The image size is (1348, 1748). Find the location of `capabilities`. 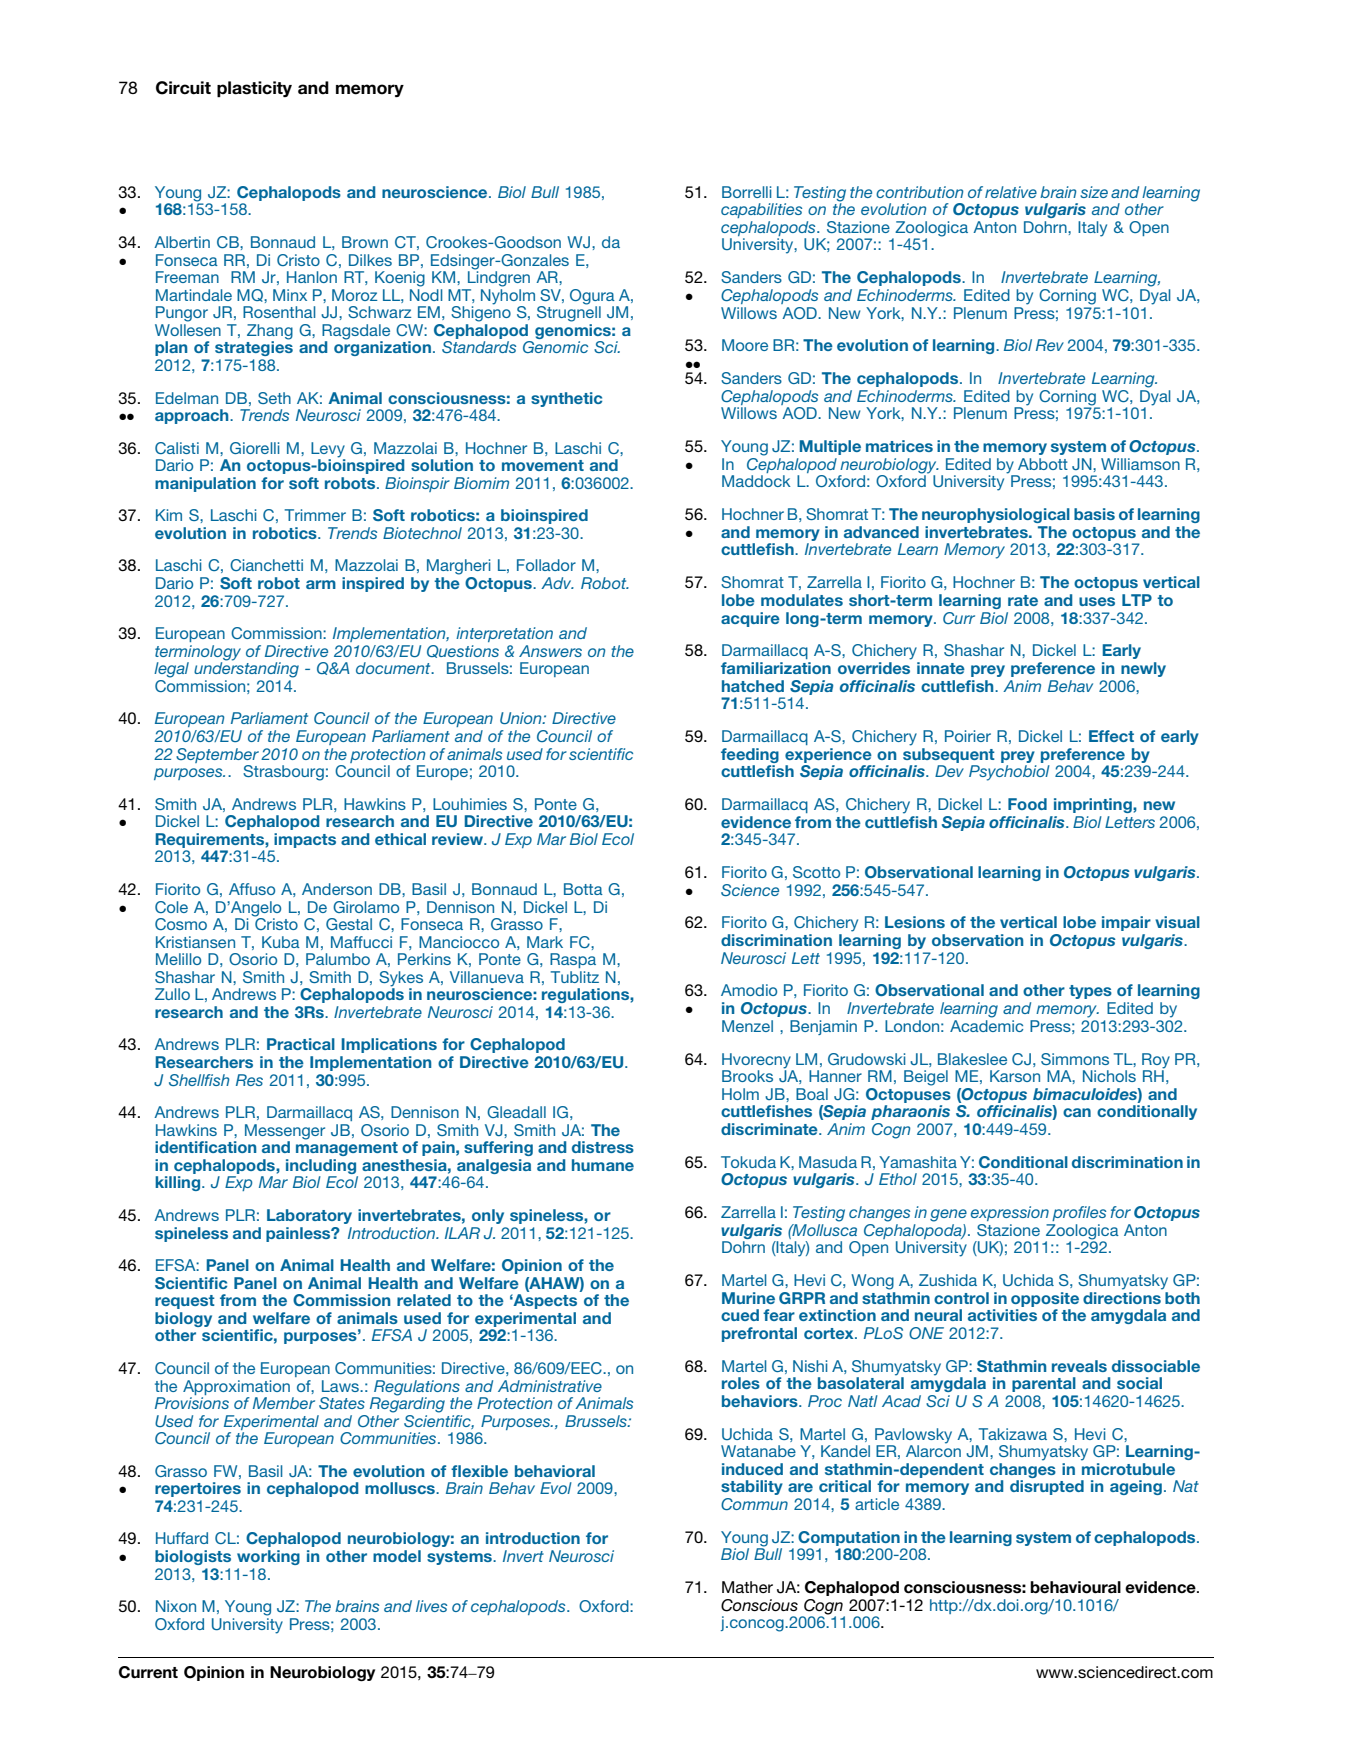

capabilities is located at coordinates (761, 210).
